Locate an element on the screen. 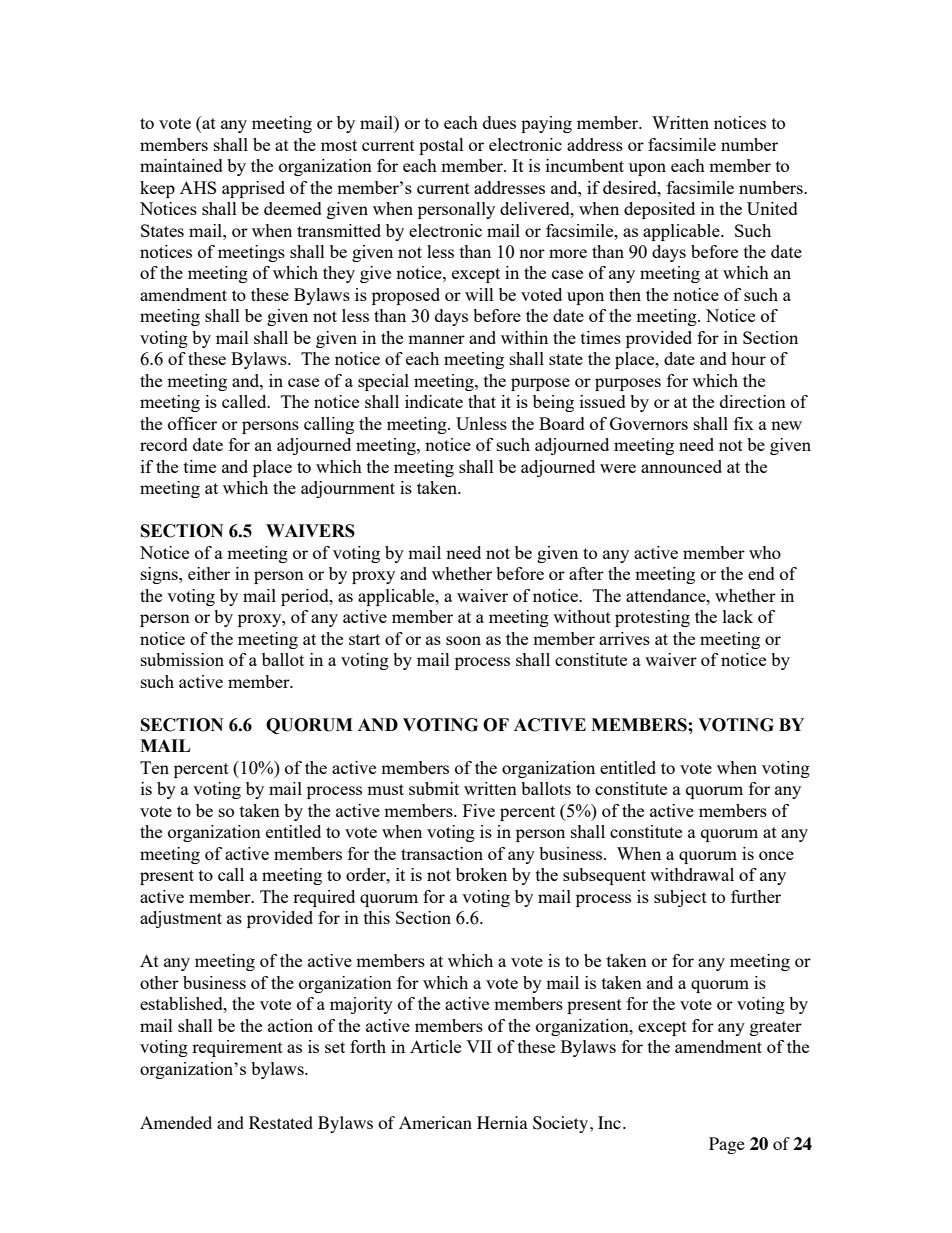  deposited is located at coordinates (659, 210).
